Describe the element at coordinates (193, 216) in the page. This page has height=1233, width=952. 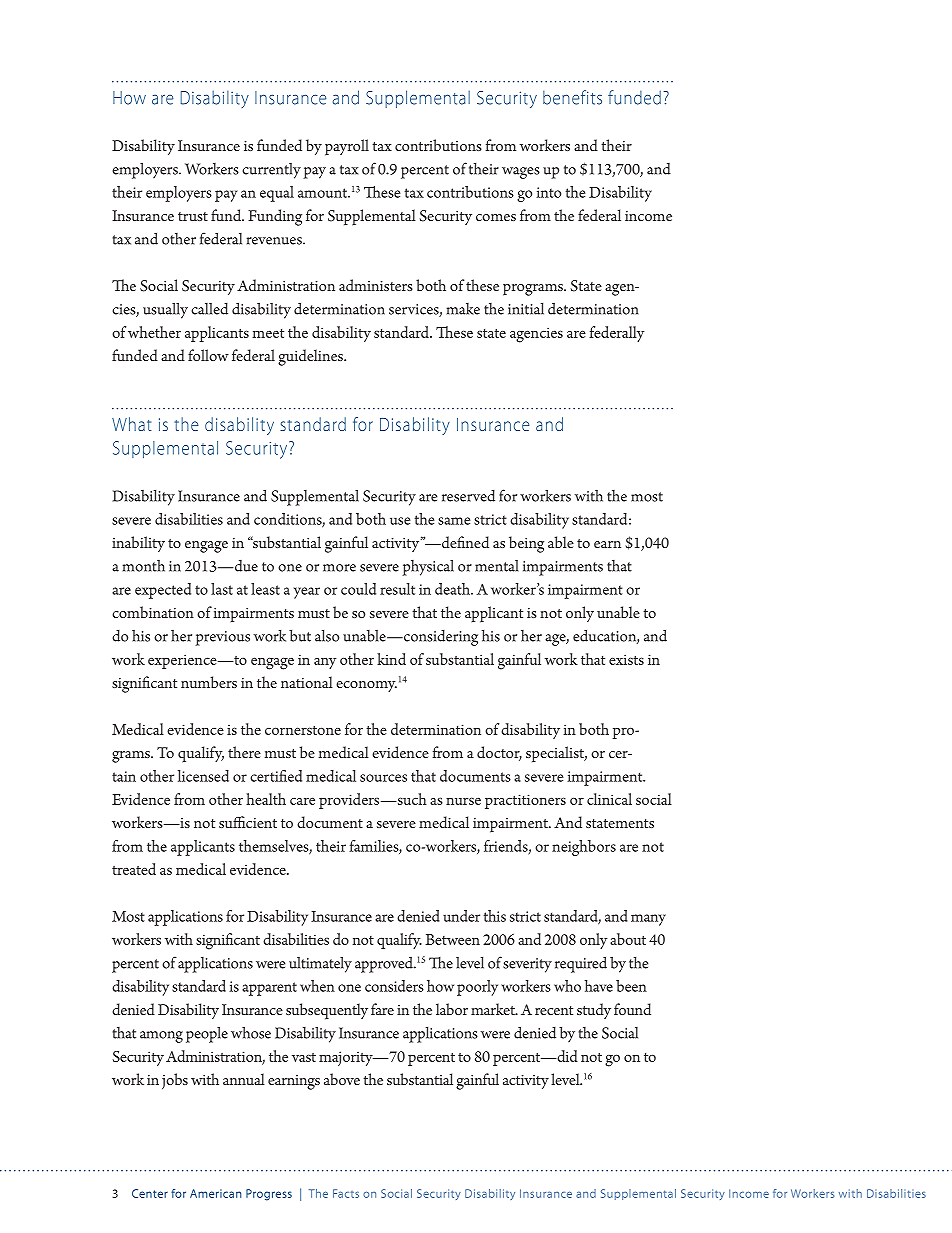
I see `trust` at that location.
